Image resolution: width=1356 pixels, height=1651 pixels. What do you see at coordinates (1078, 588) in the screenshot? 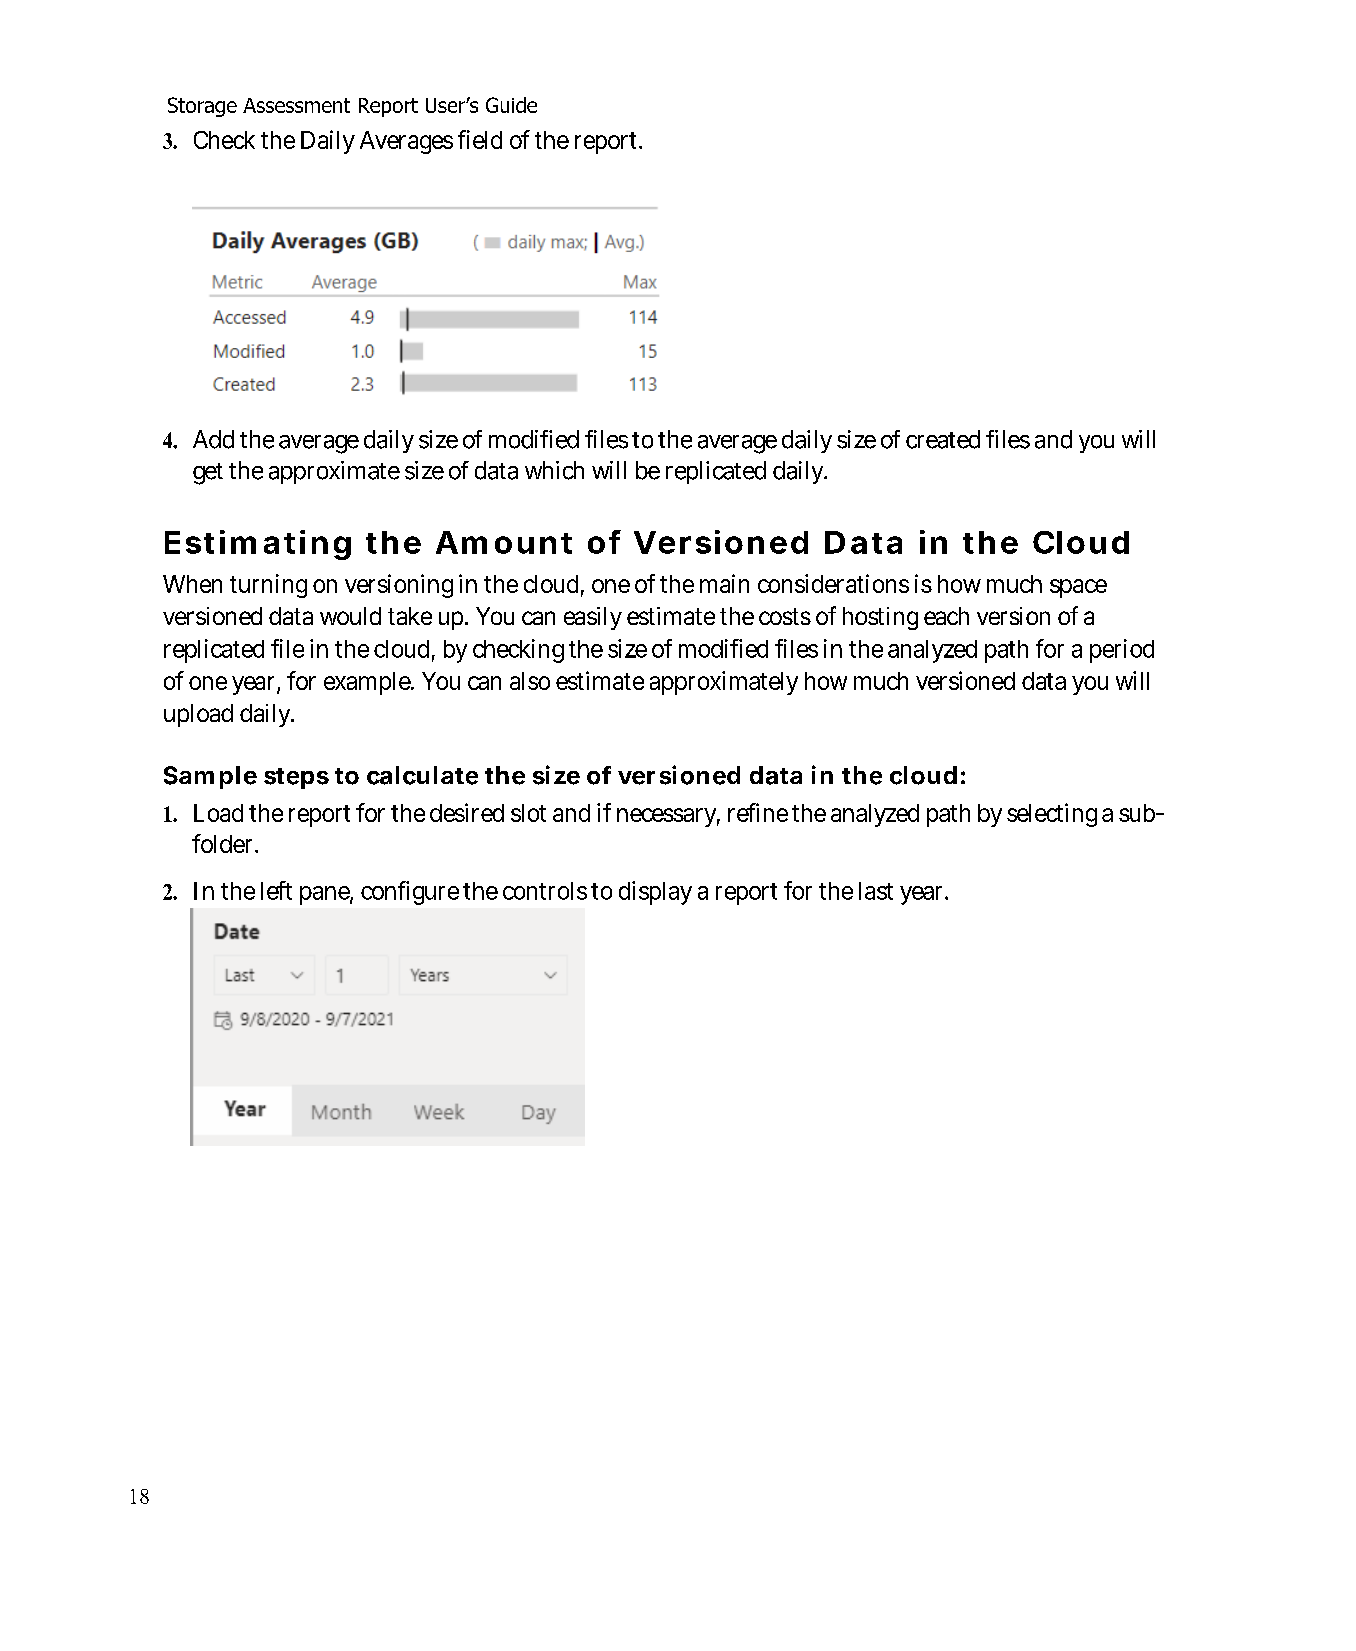
I see `space` at bounding box center [1078, 588].
